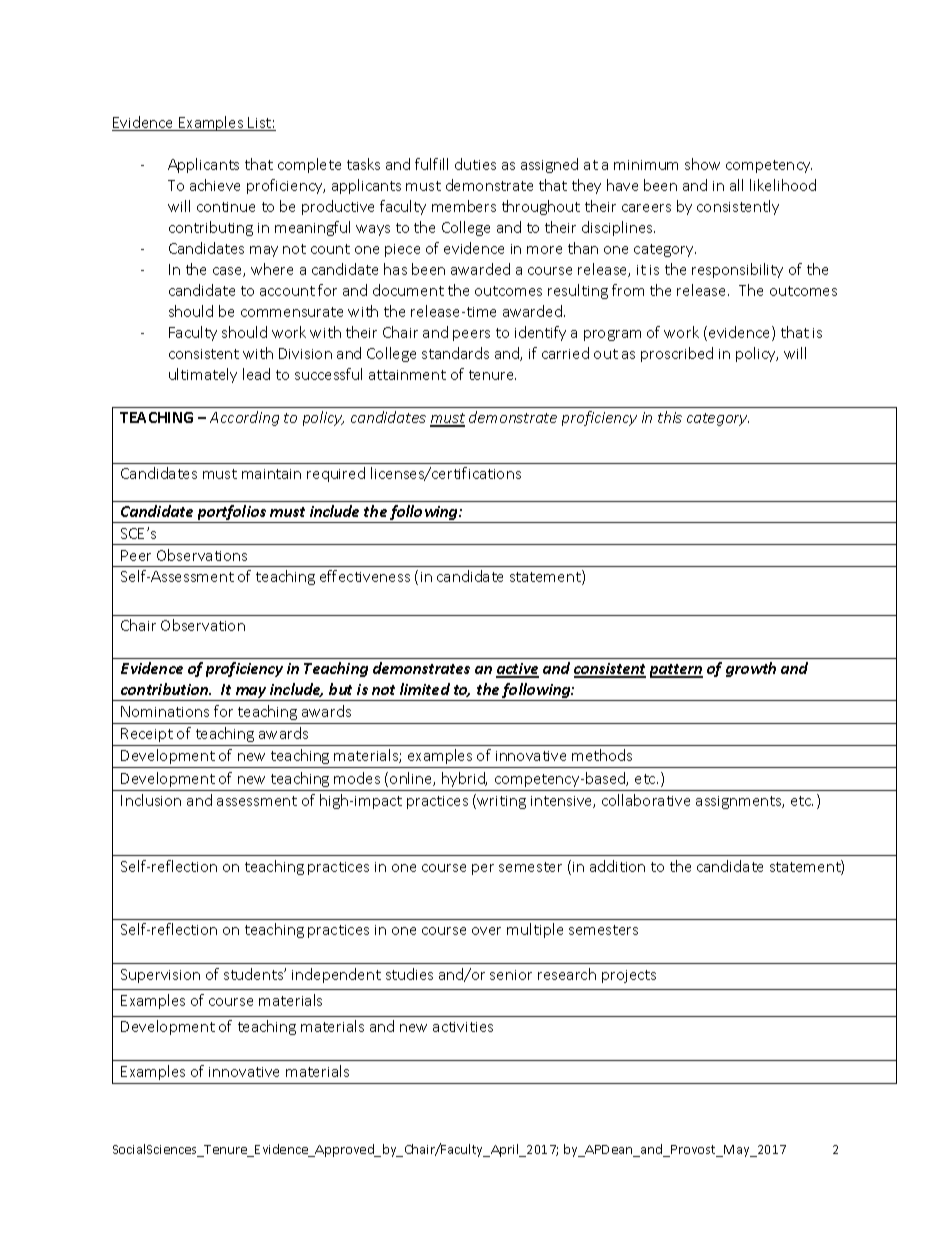 The image size is (952, 1233). Describe the element at coordinates (455, 353) in the screenshot. I see `standards` at that location.
